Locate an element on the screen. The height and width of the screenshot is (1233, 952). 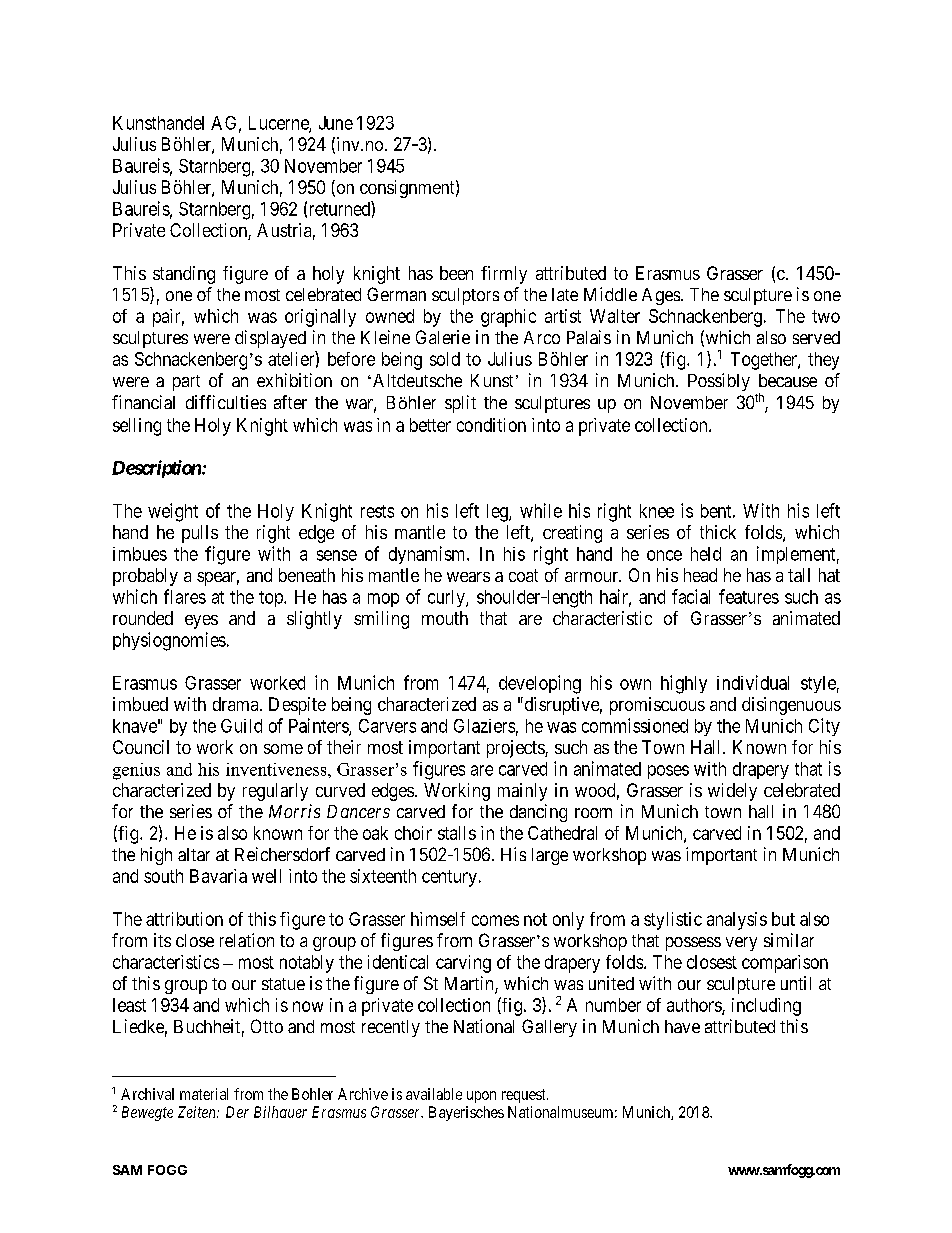
features is located at coordinates (749, 596).
